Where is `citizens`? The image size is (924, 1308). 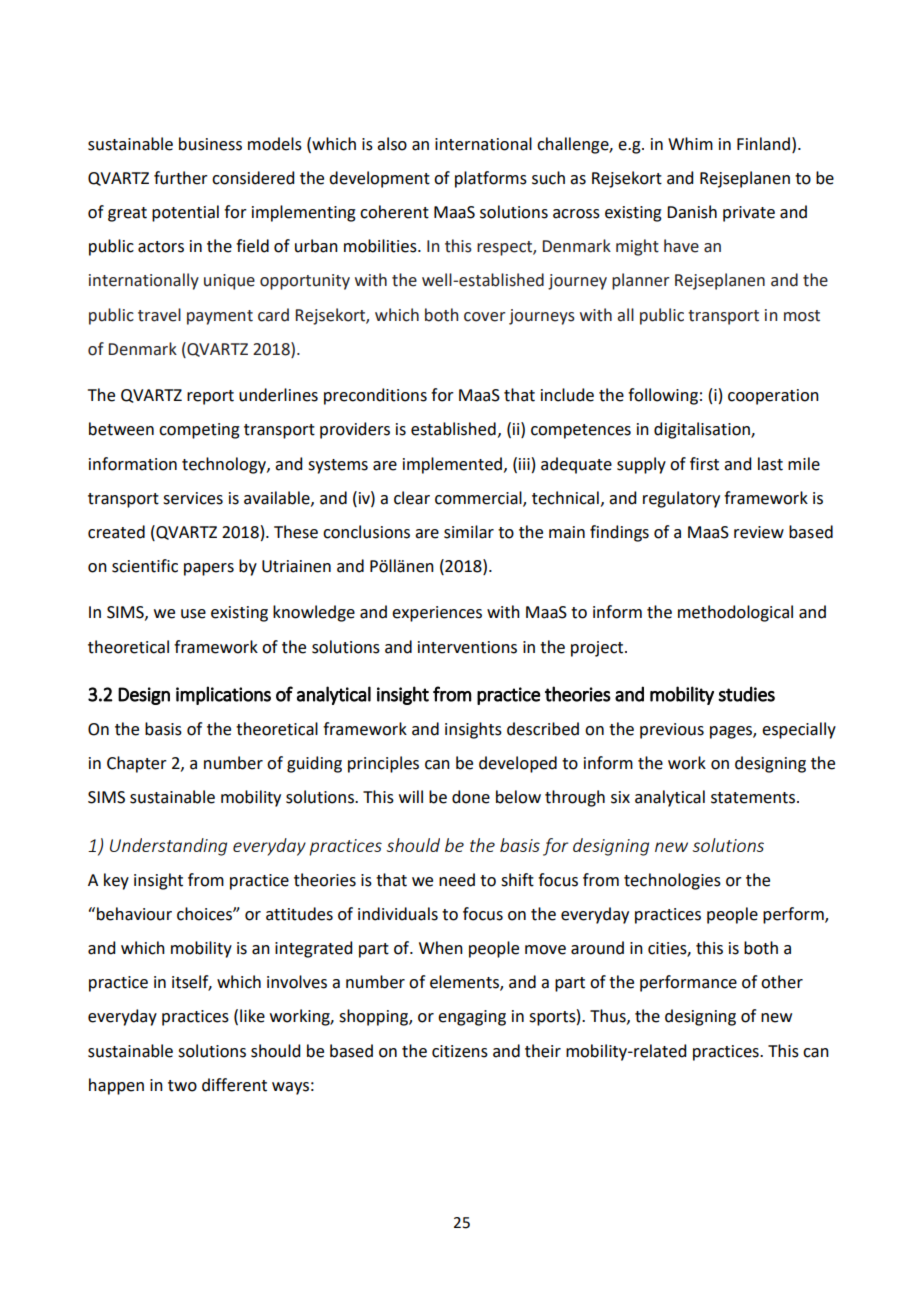 citizens is located at coordinates (460, 1051).
